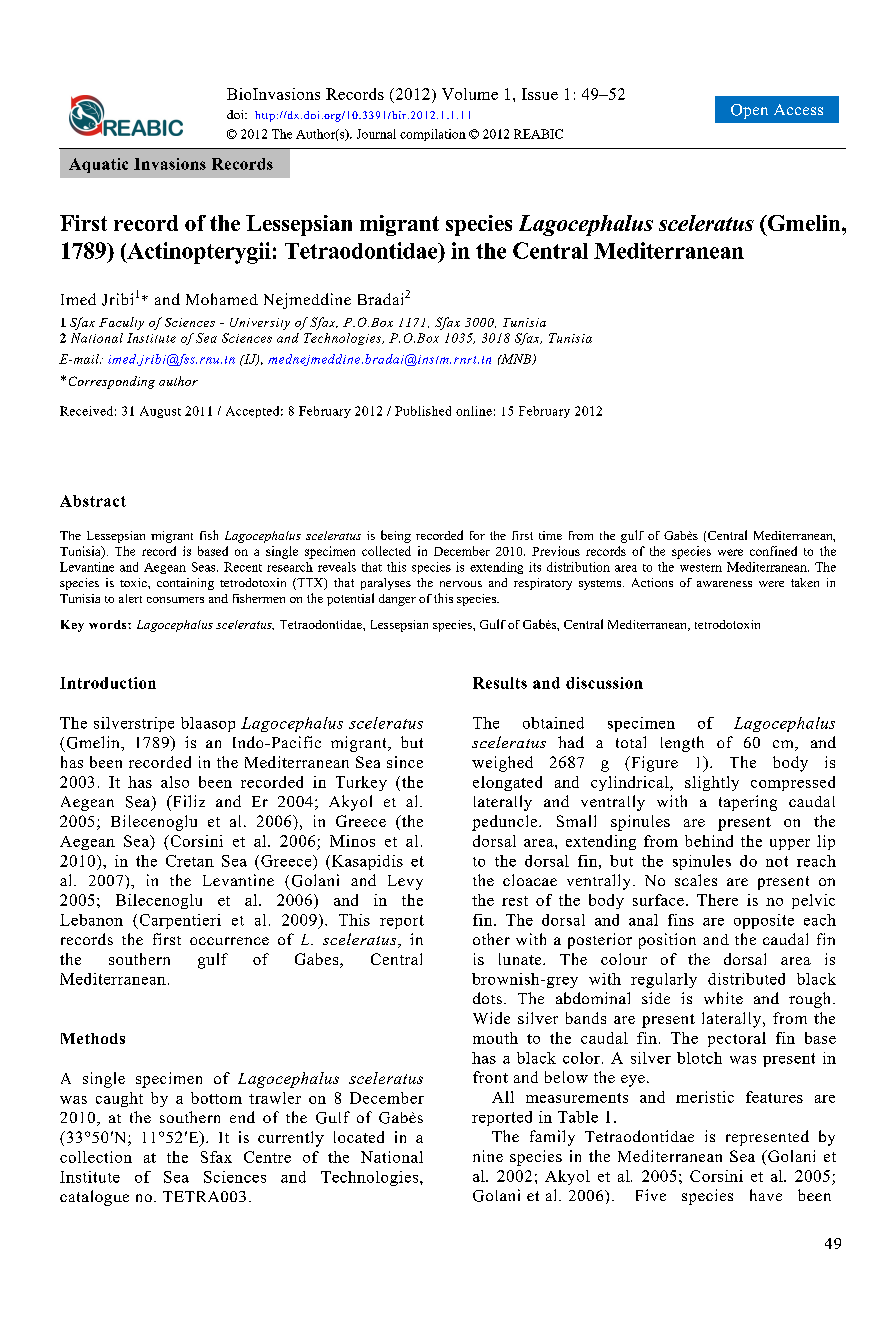 Image resolution: width=896 pixels, height=1319 pixels. Describe the element at coordinates (749, 111) in the page. I see `Open` at that location.
